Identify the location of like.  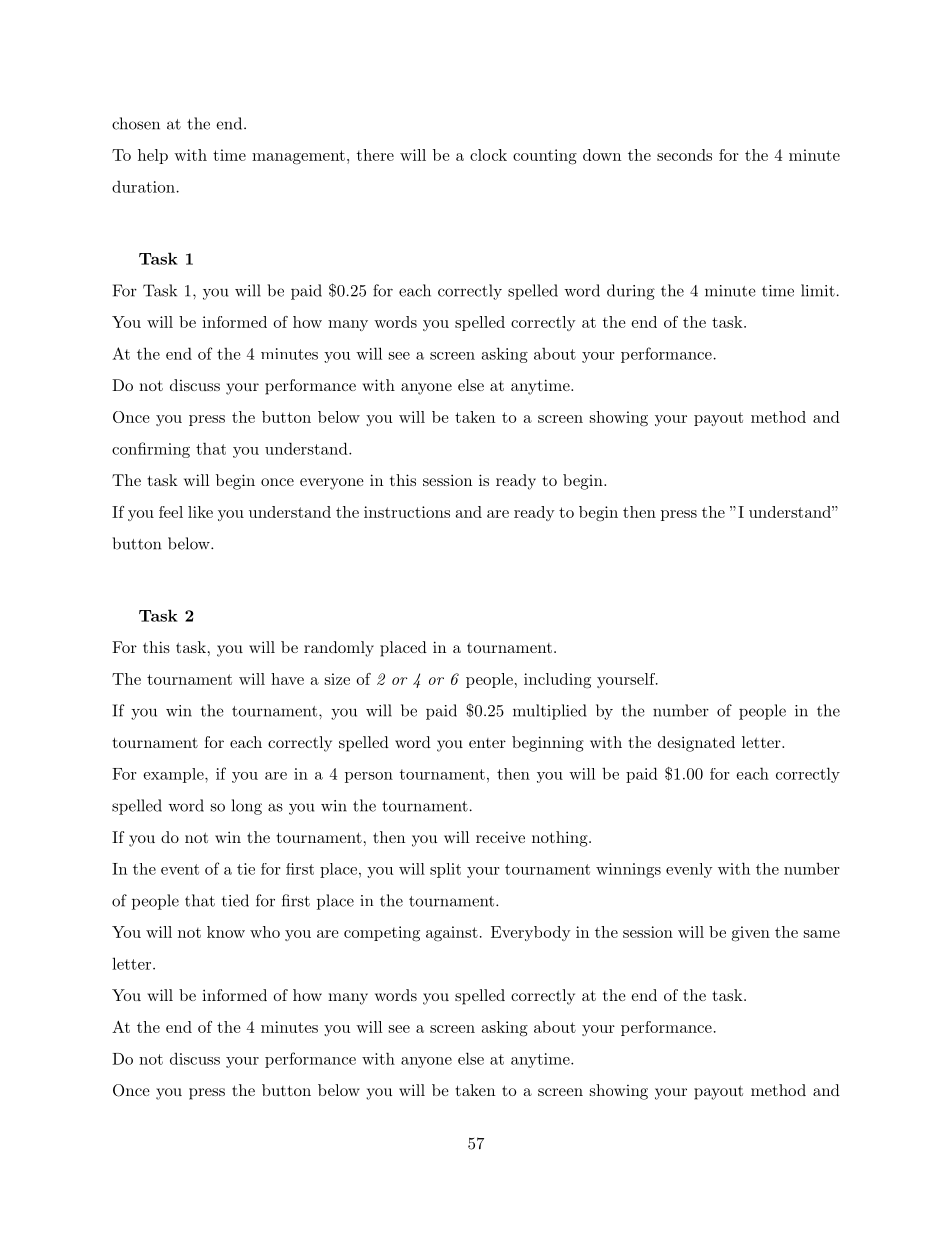
(200, 512).
